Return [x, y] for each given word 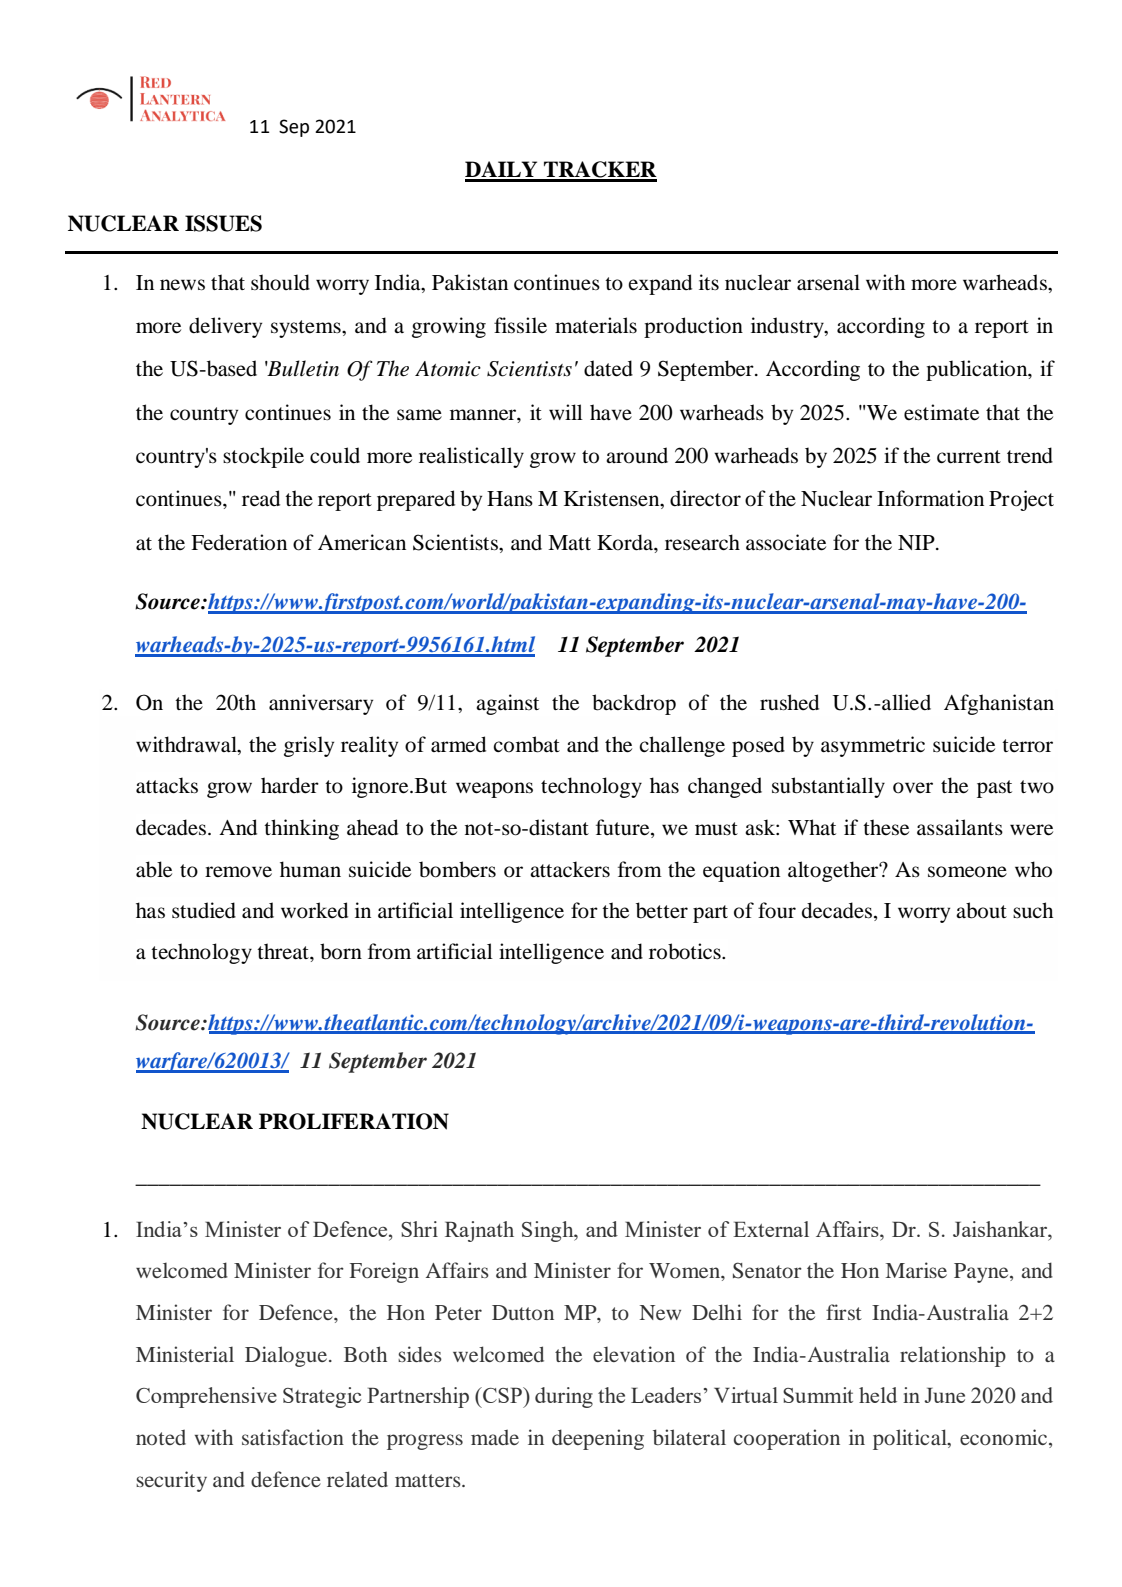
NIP [917, 542]
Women [686, 1272]
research [702, 542]
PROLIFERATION [354, 1121]
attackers [570, 869]
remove [238, 872]
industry [788, 327]
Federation [239, 542]
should [280, 282]
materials [596, 325]
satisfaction [293, 1437]
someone [967, 872]
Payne [982, 1273]
